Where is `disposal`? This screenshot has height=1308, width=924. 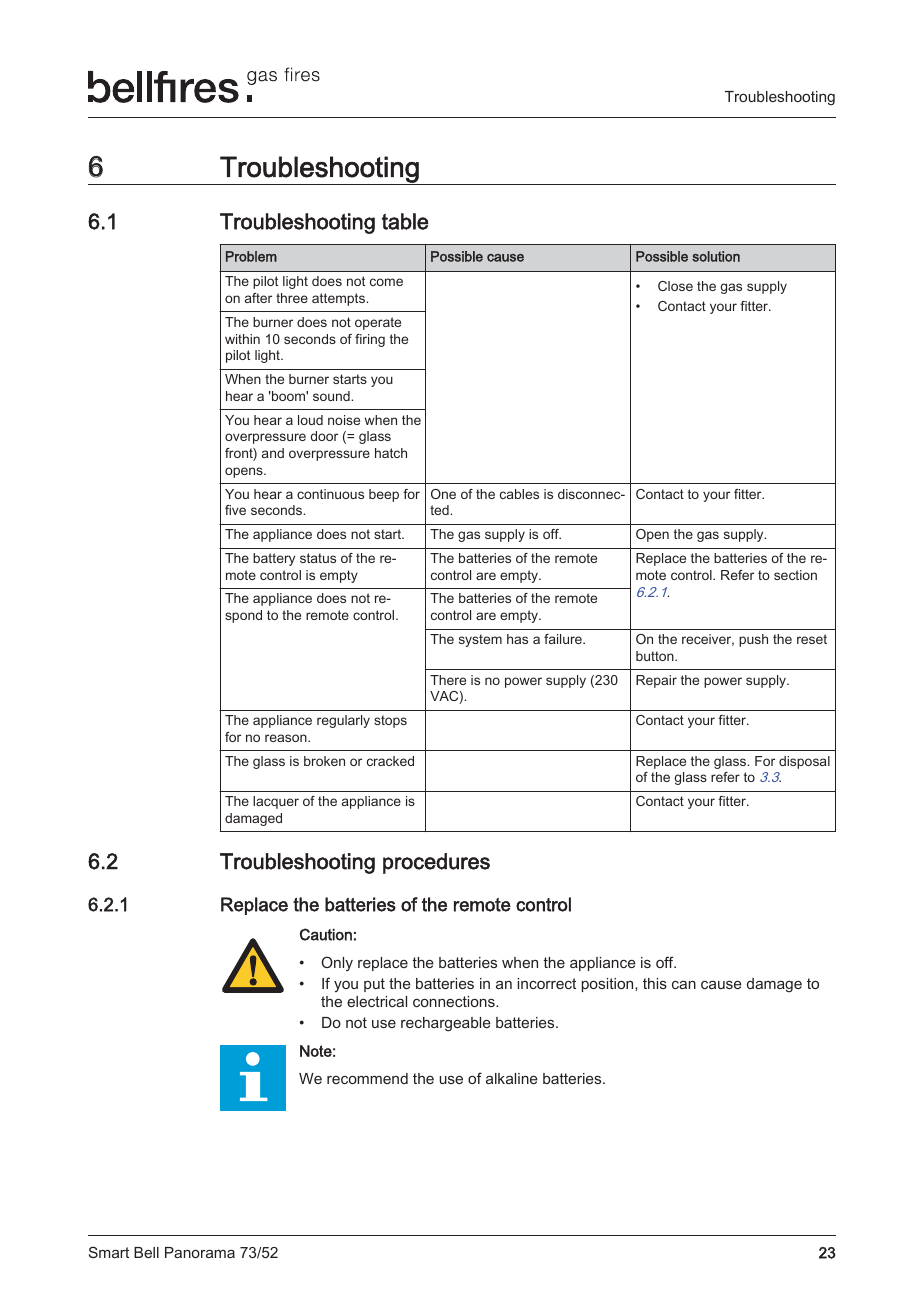
disposal is located at coordinates (804, 762).
